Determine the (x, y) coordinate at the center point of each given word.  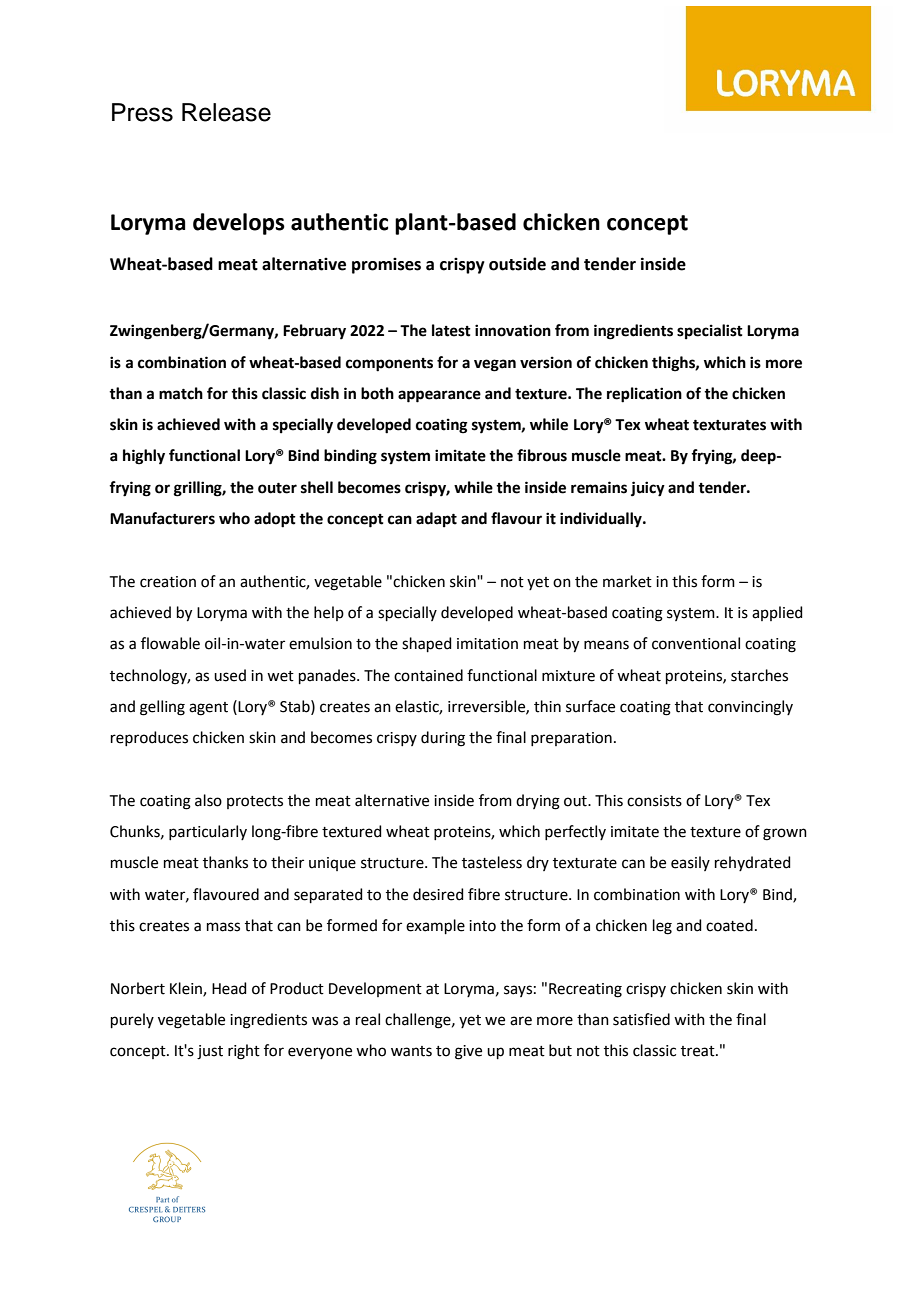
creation (168, 582)
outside (517, 264)
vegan (495, 365)
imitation (487, 644)
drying (538, 802)
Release (226, 112)
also (208, 800)
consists (654, 801)
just (210, 1052)
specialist (710, 332)
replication (644, 395)
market (627, 581)
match (181, 393)
